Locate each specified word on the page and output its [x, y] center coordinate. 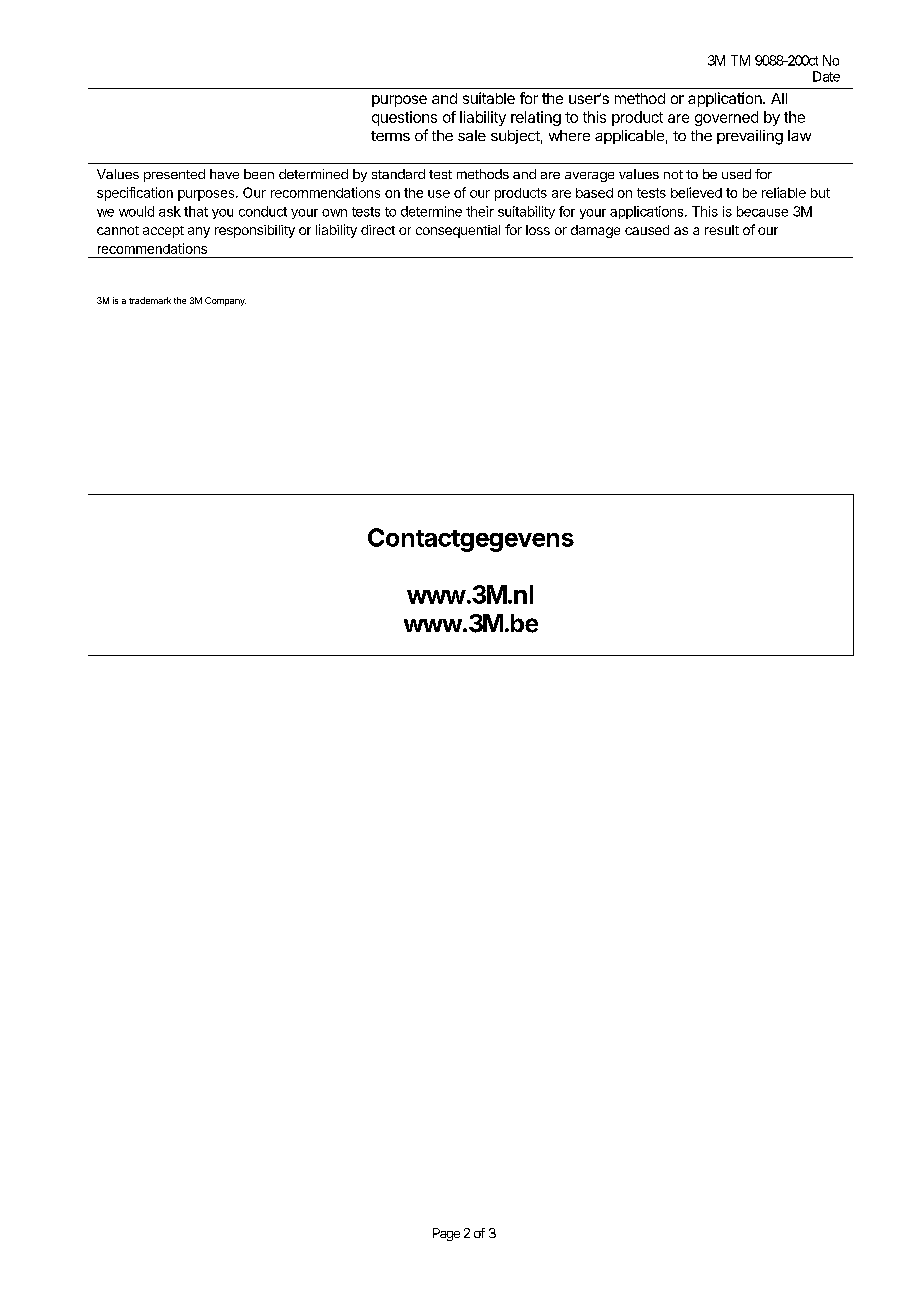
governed [726, 118]
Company [225, 301]
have [224, 174]
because [762, 211]
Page [446, 1234]
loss [538, 230]
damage [595, 231]
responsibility [255, 231]
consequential [458, 231]
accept [163, 232]
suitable [489, 98]
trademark [150, 300]
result [722, 230]
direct [378, 230]
